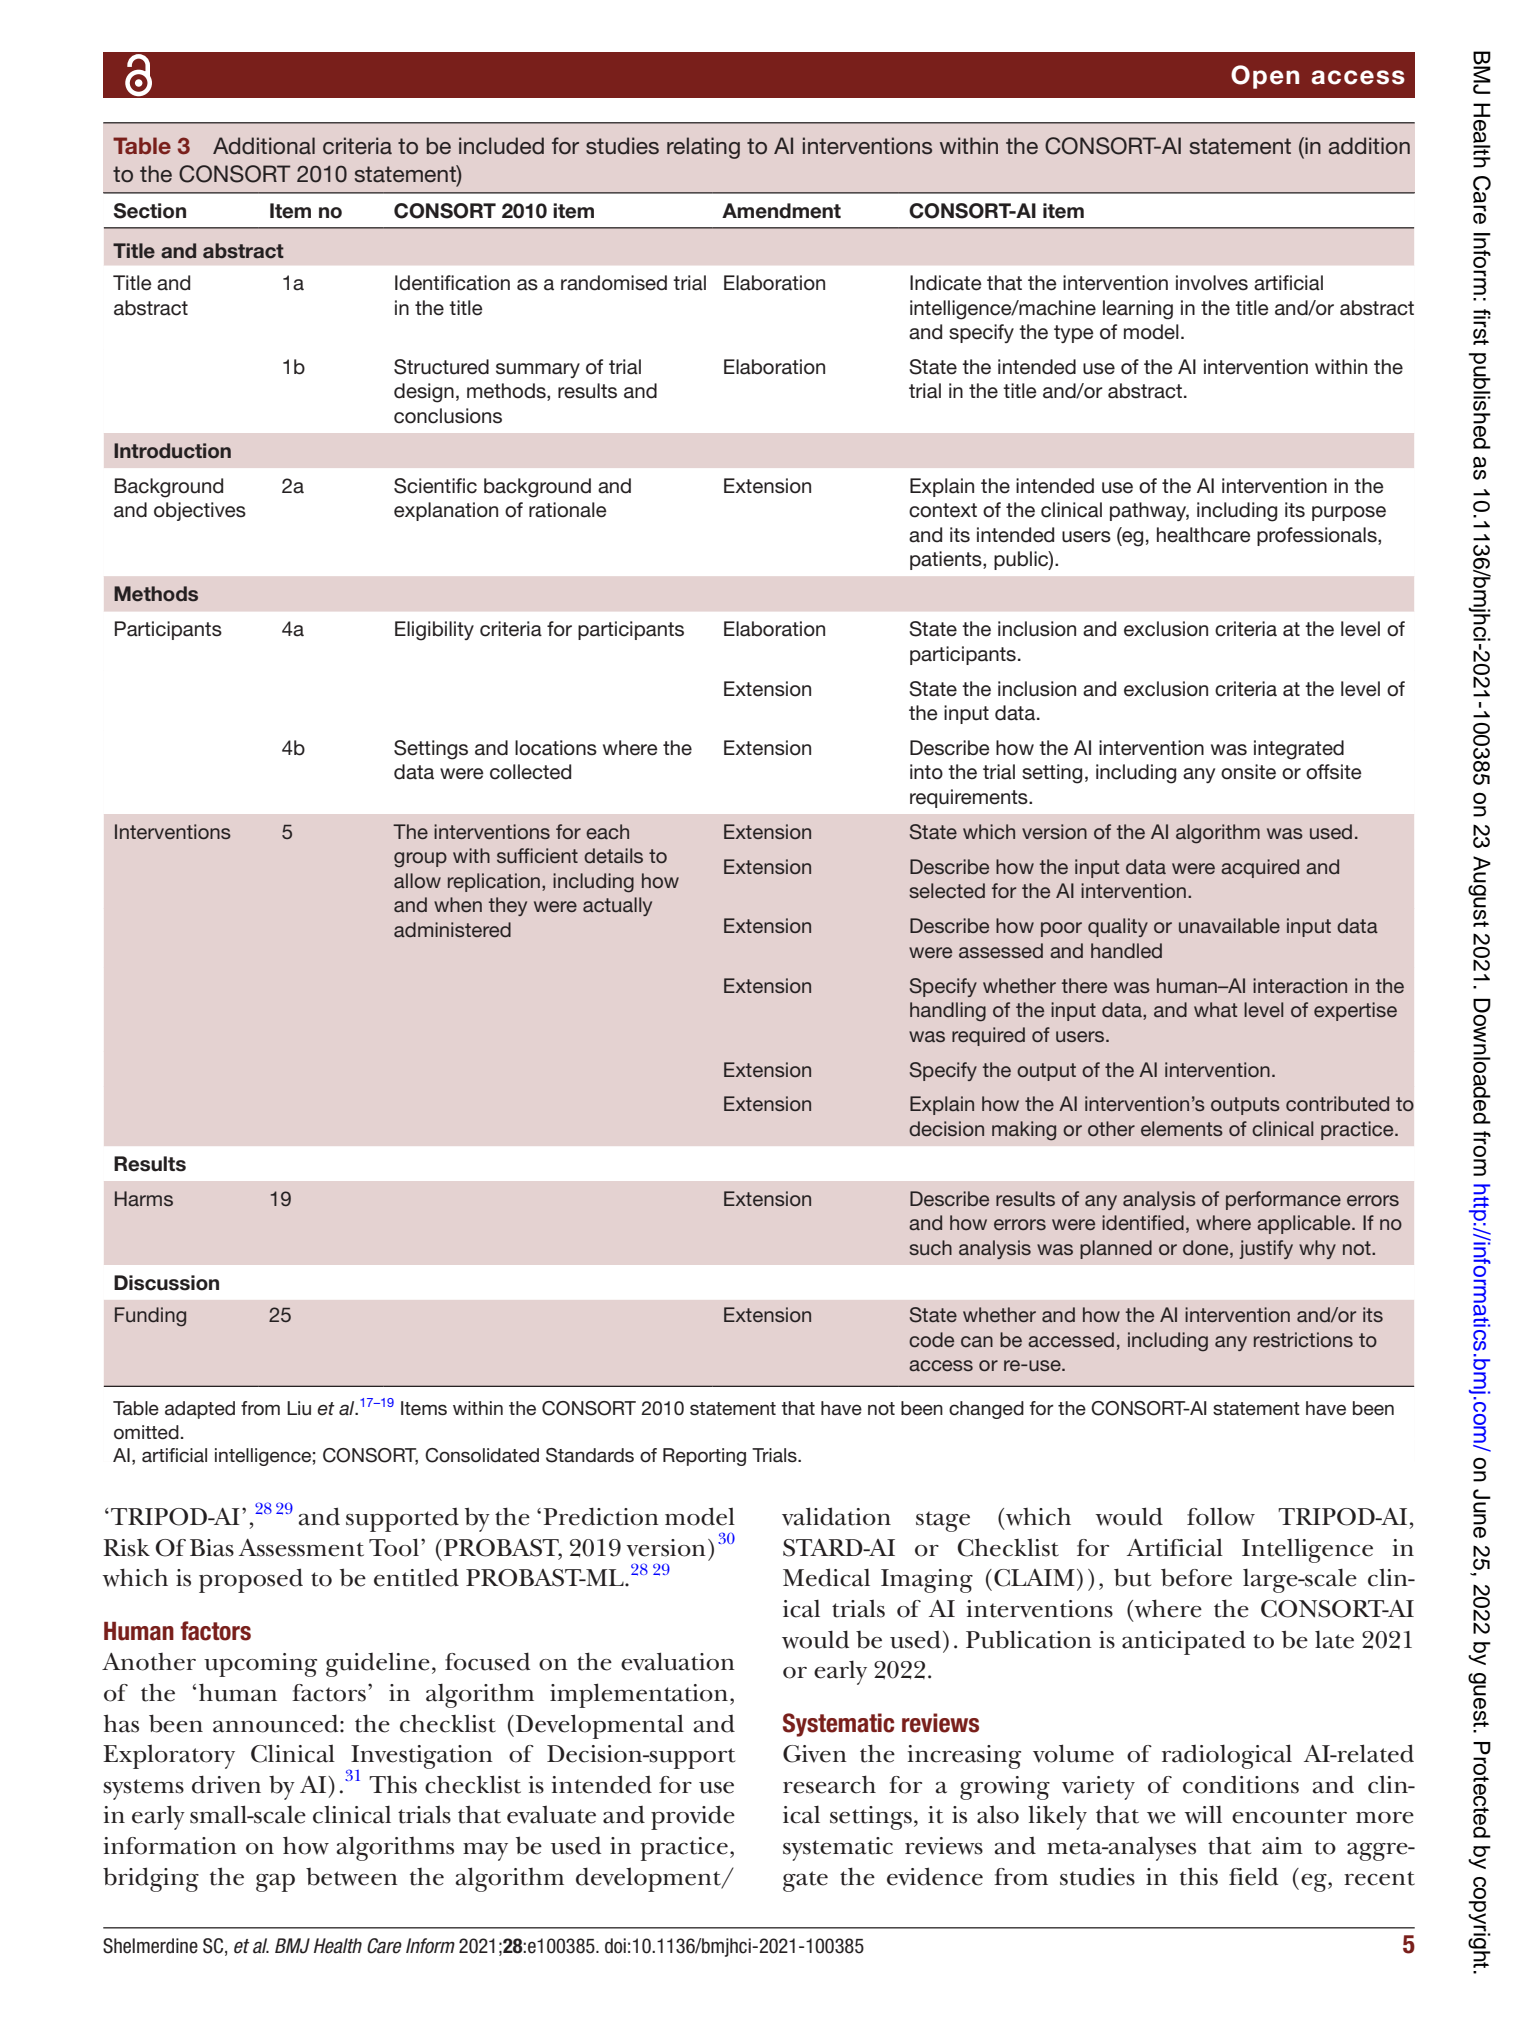 Image resolution: width=1518 pixels, height=2023 pixels. What do you see at coordinates (703, 148) in the screenshot?
I see `relating` at bounding box center [703, 148].
